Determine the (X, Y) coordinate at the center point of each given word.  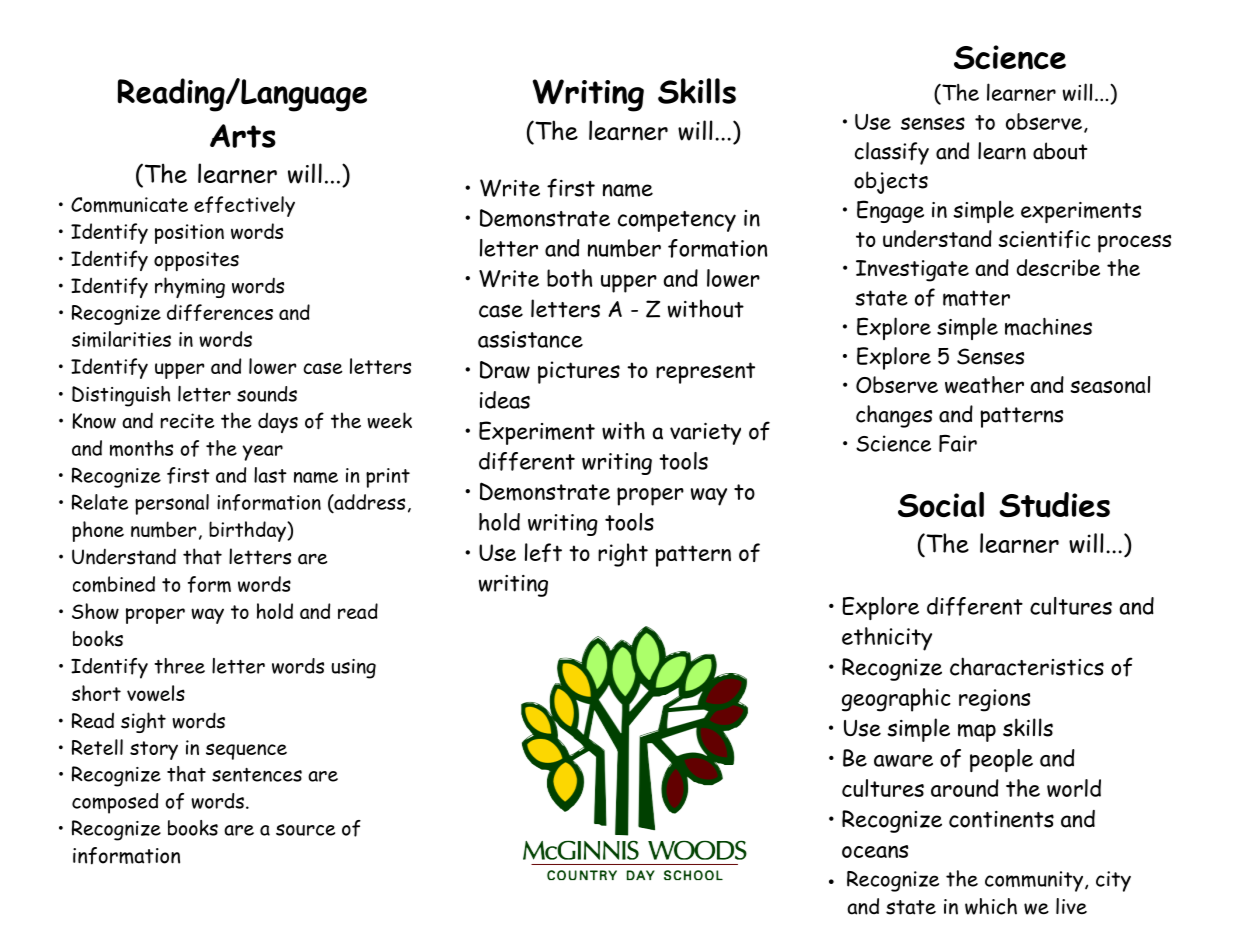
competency (677, 221)
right (623, 555)
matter (976, 298)
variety (705, 434)
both (570, 278)
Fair (958, 443)
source (305, 830)
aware (903, 761)
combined (114, 584)
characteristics (1027, 666)
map (977, 733)
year (262, 453)
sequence (246, 751)
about (1060, 151)
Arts (243, 136)
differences (220, 312)
